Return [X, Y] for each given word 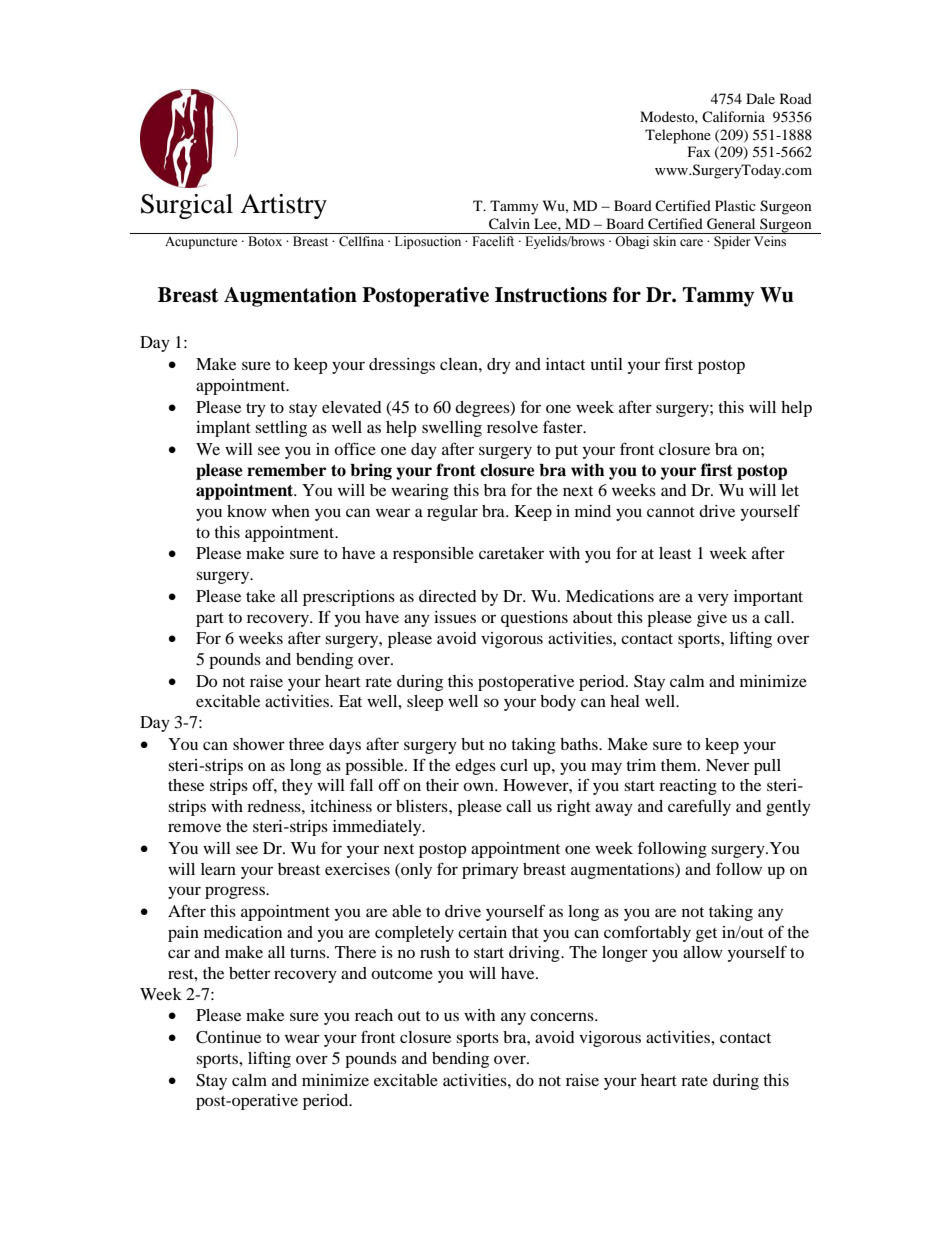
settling [281, 429]
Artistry [283, 206]
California [733, 116]
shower [259, 744]
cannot [671, 512]
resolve [512, 427]
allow [703, 952]
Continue [228, 1037]
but [472, 744]
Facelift [493, 241]
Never [727, 765]
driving [535, 954]
